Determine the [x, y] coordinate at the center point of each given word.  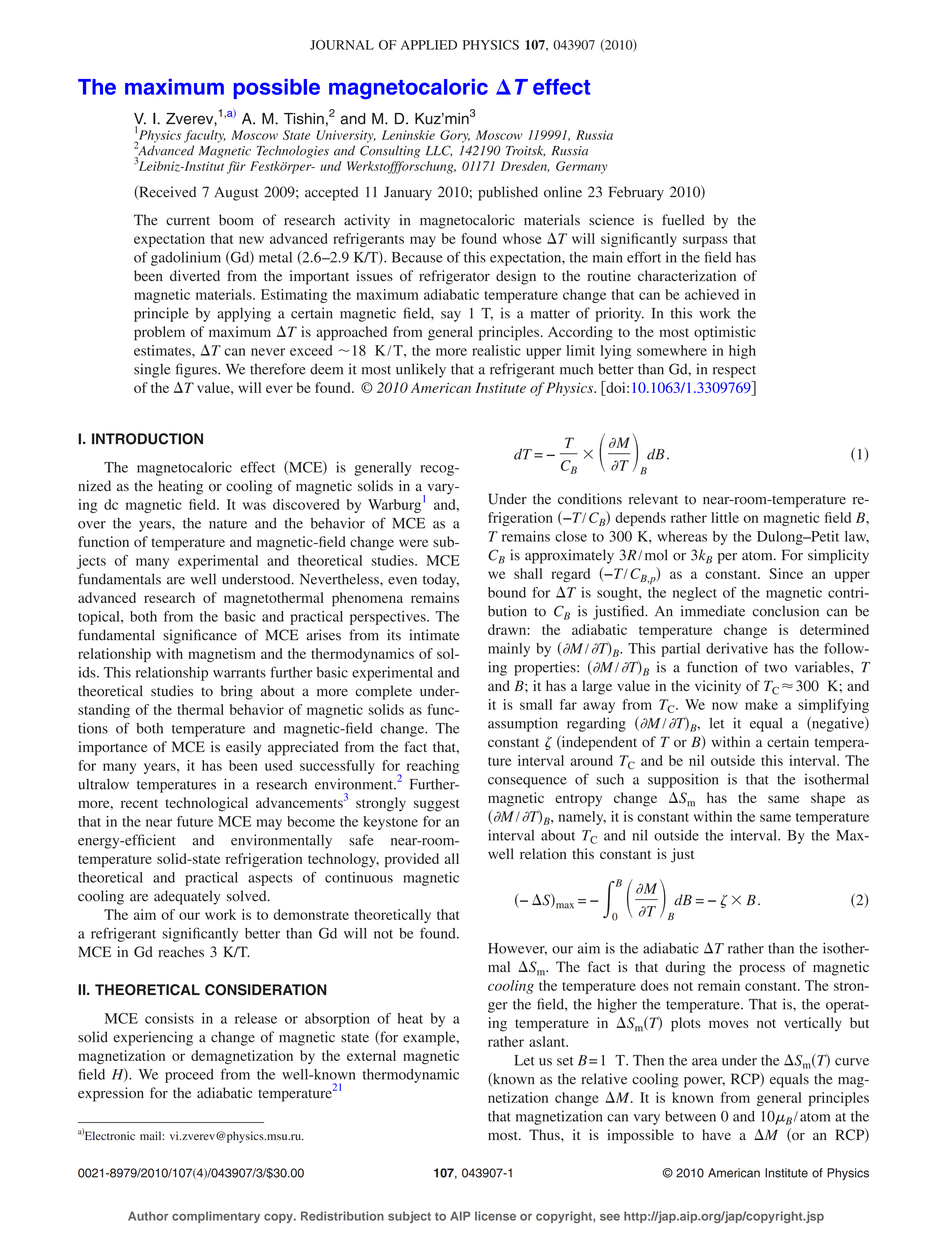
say [451, 316]
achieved [712, 294]
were [413, 543]
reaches [181, 951]
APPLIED [429, 45]
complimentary [216, 1217]
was [254, 506]
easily [244, 748]
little [725, 517]
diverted [195, 275]
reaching [433, 767]
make [761, 704]
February [636, 193]
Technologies [293, 151]
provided [412, 860]
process [762, 970]
